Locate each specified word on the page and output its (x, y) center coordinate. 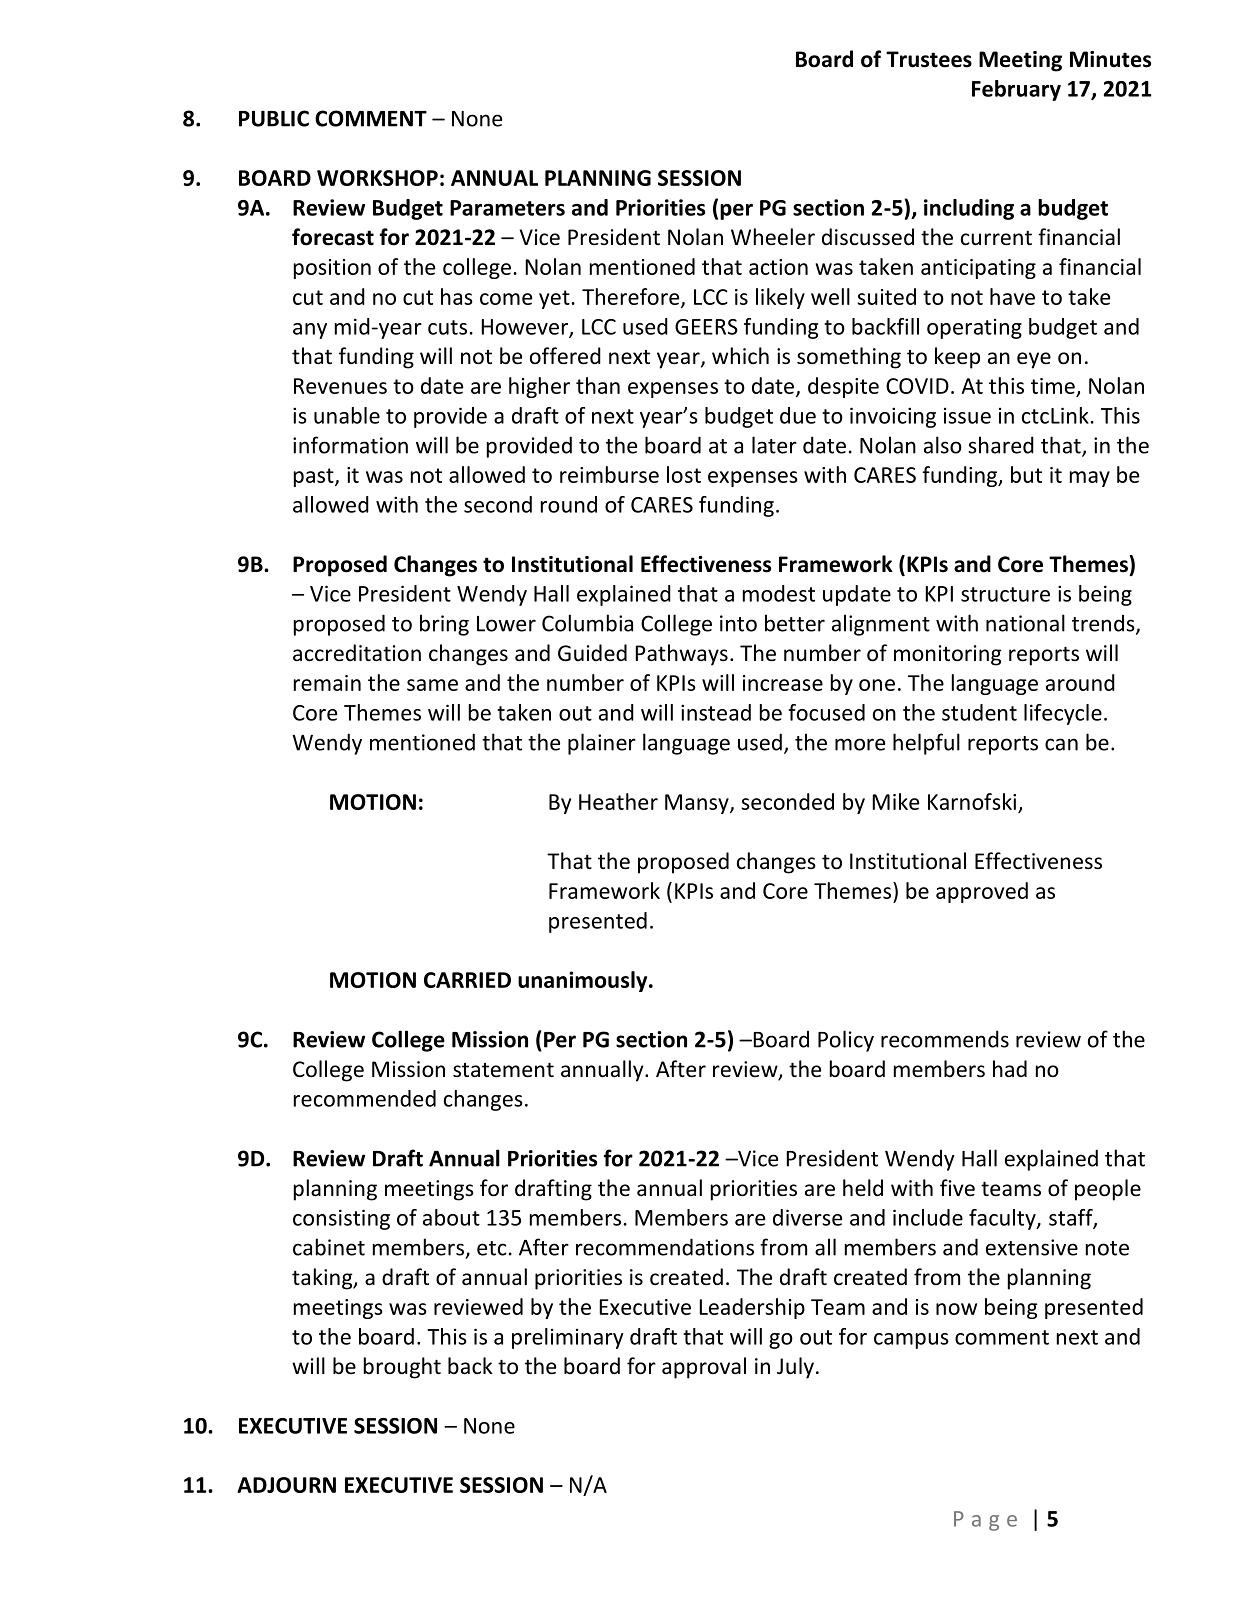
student (979, 712)
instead (716, 712)
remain (327, 683)
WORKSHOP (377, 178)
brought (402, 1368)
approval (704, 1368)
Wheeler (773, 237)
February (1016, 90)
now (956, 1309)
